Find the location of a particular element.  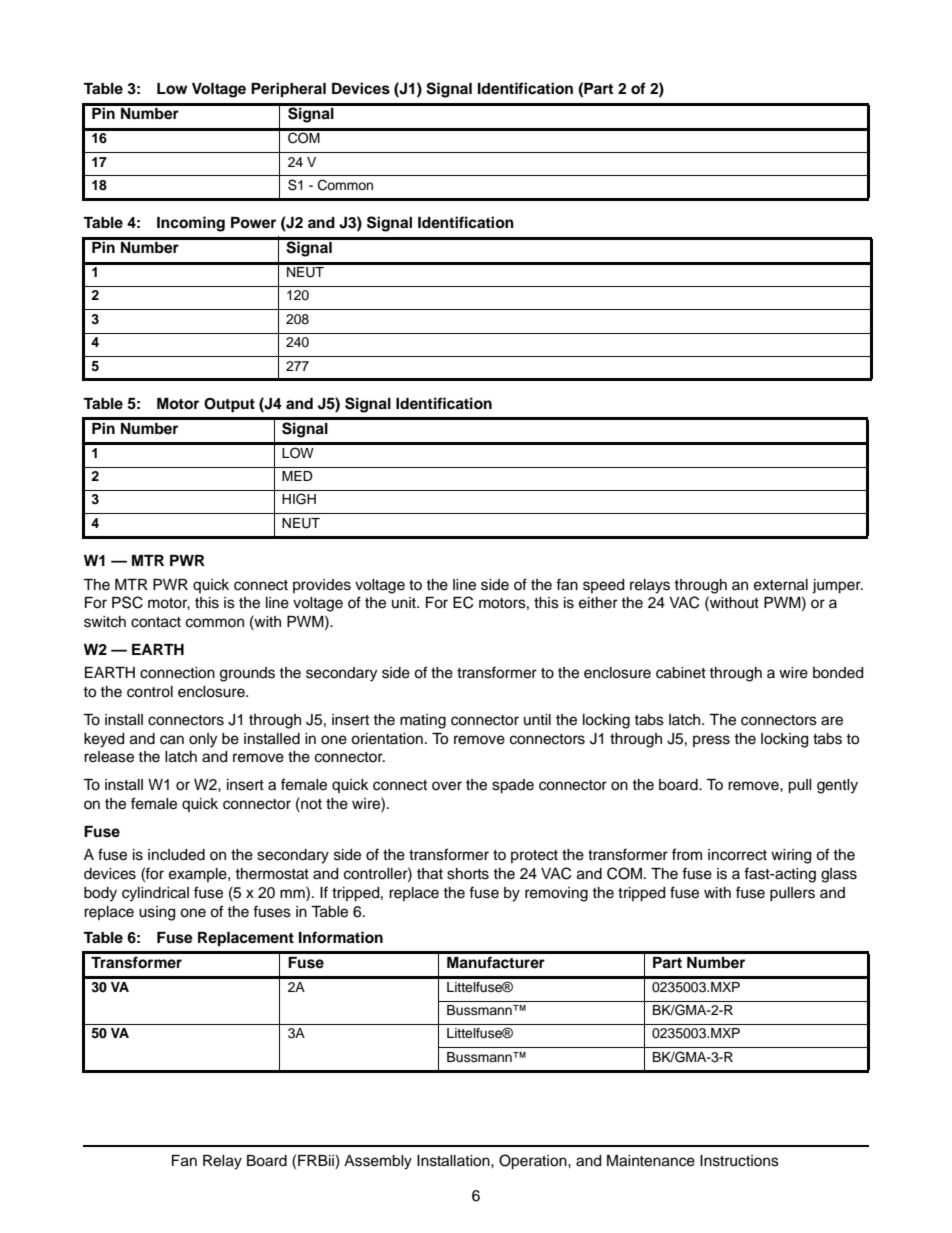

Operation is located at coordinates (534, 1162).
